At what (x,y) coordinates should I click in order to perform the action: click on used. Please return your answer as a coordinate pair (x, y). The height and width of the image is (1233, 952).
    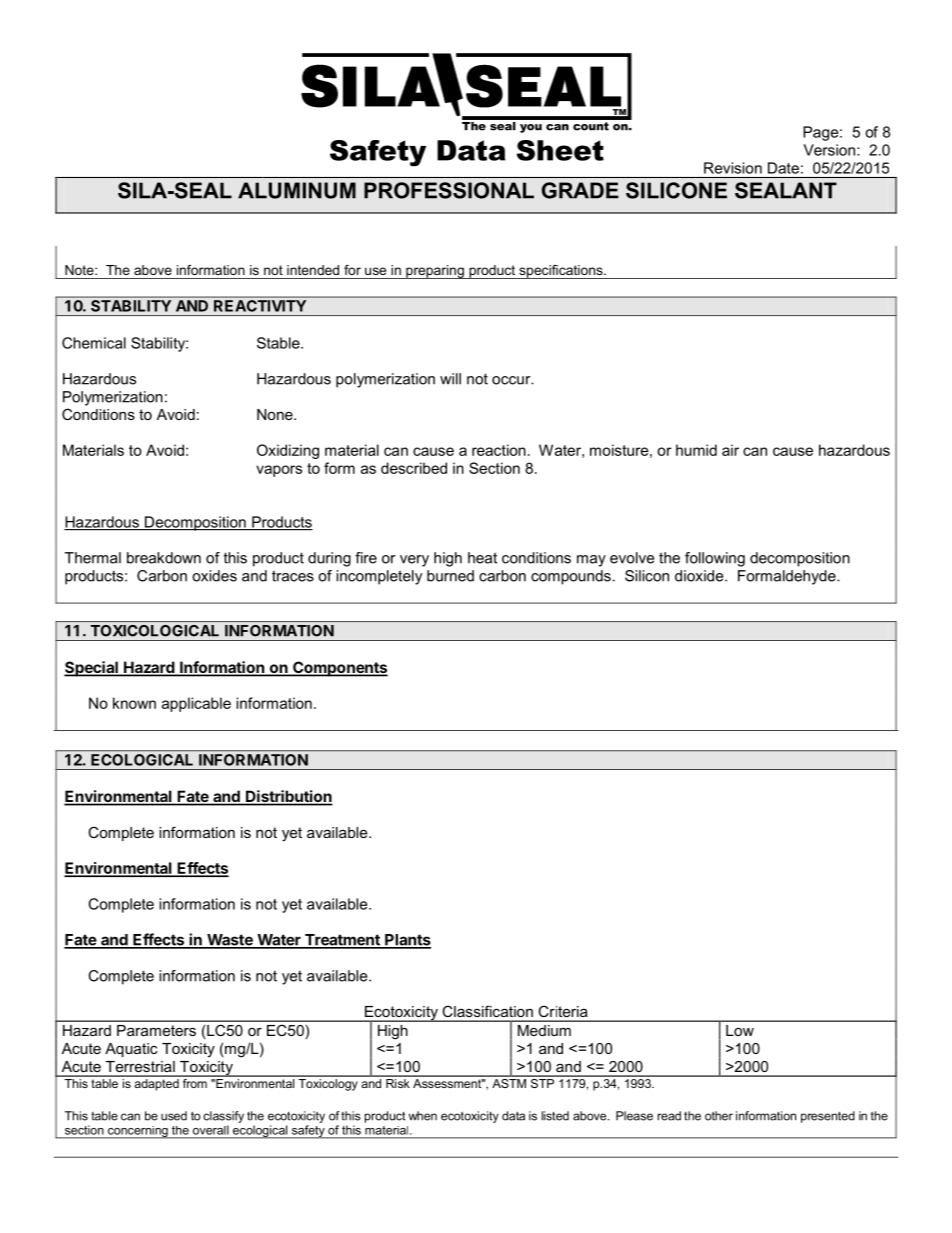
    Looking at the image, I should click on (174, 1116).
